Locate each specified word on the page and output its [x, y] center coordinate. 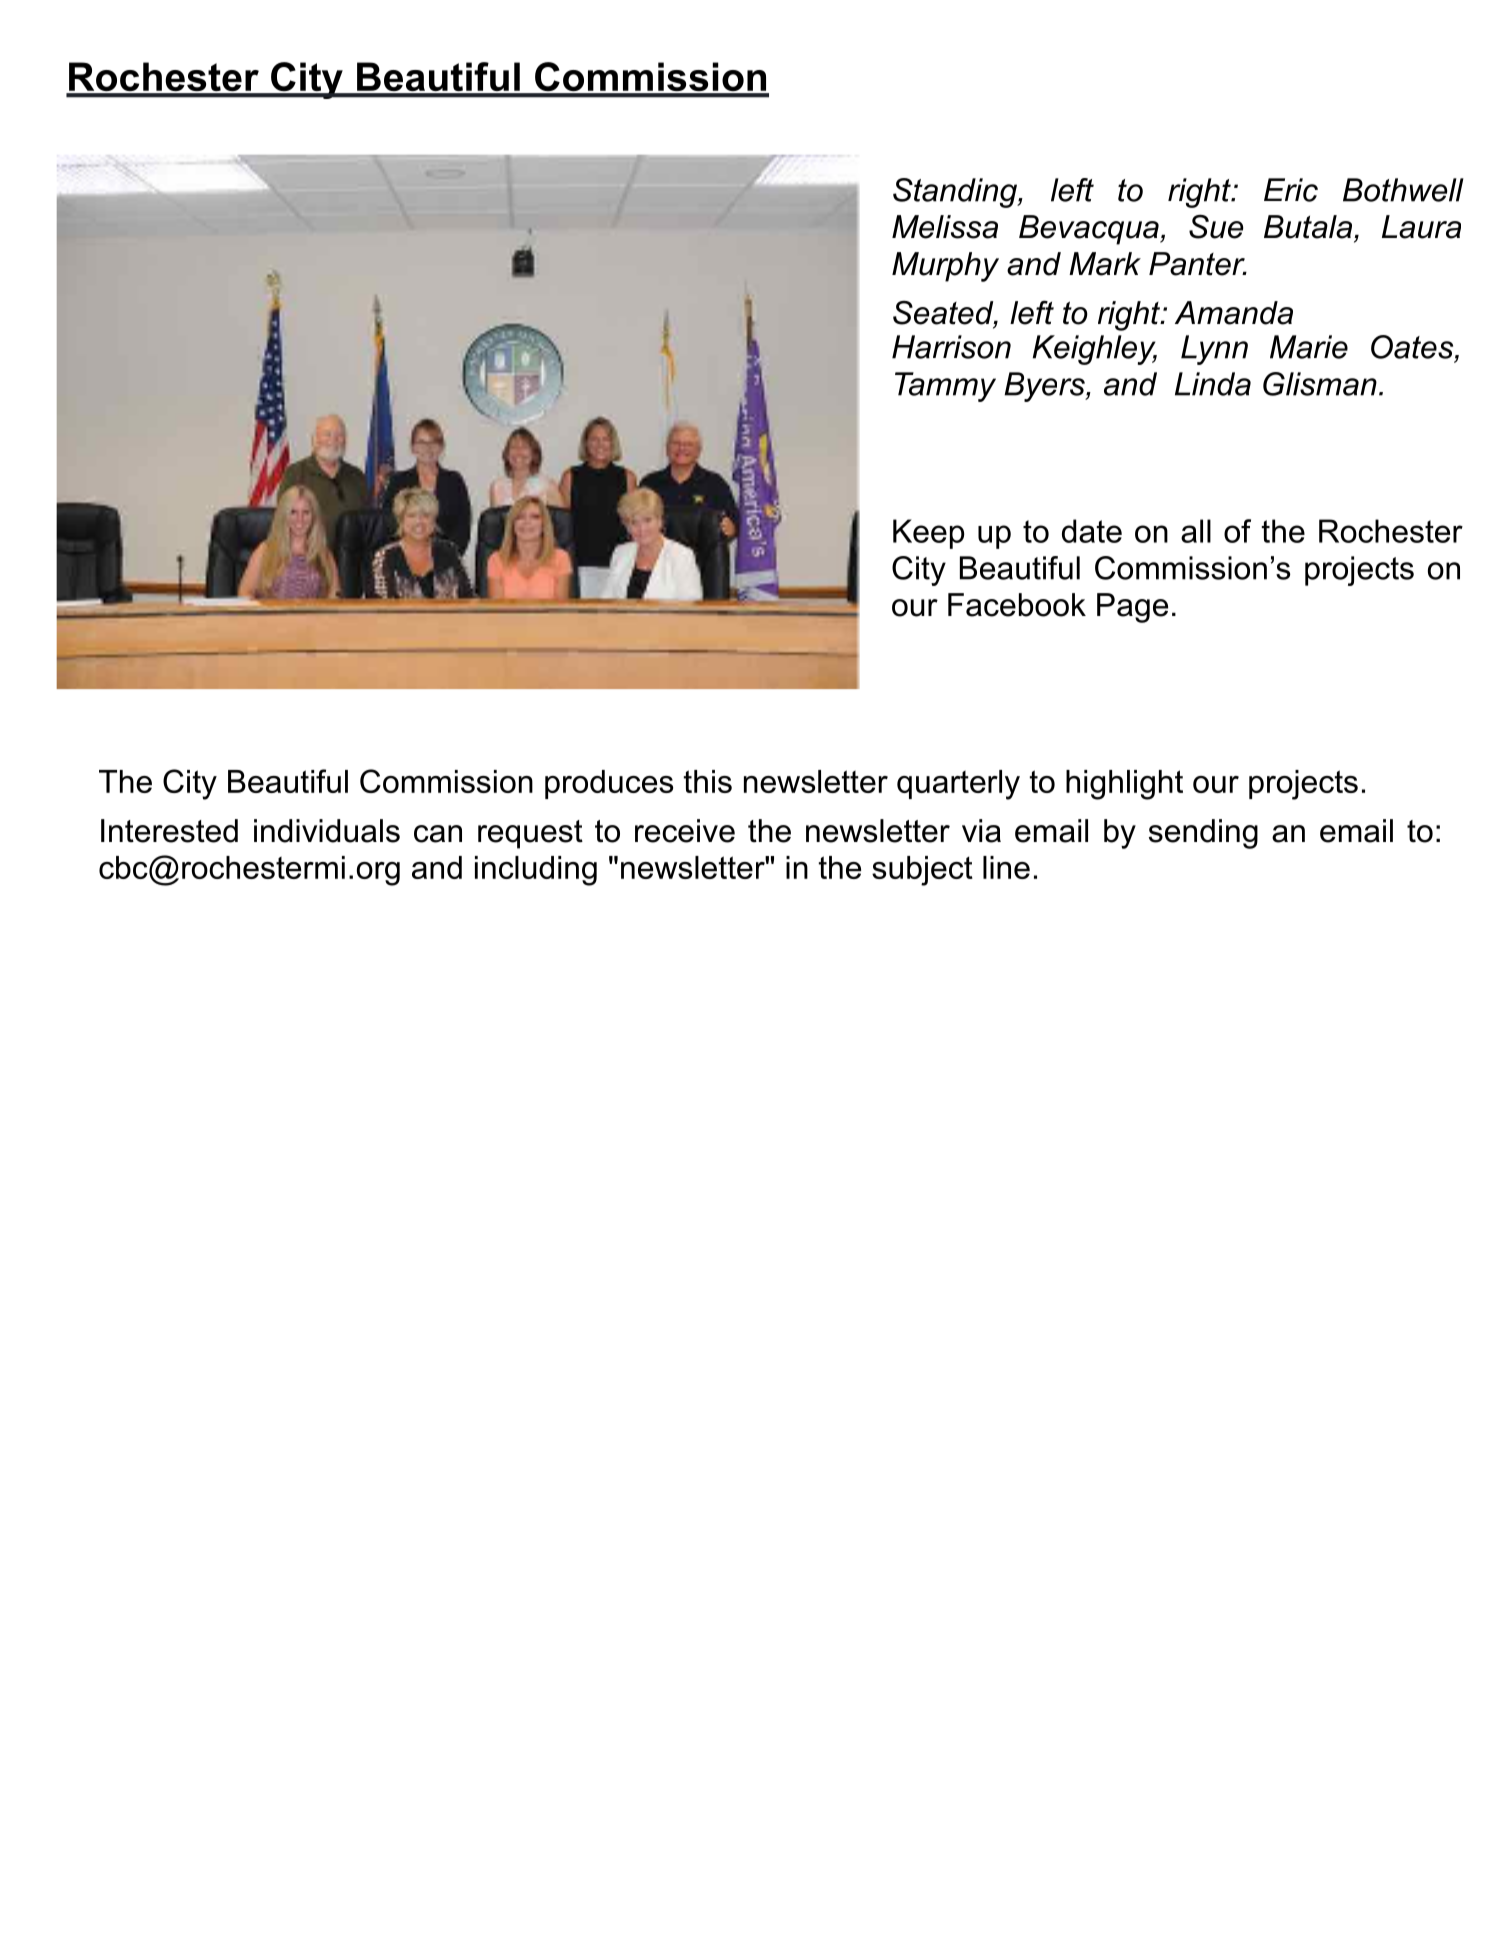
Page [1132, 608]
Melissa [945, 227]
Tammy [945, 387]
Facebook [1017, 605]
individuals [327, 831]
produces [609, 784]
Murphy [945, 267]
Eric [1291, 190]
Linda [1213, 384]
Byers [1045, 387]
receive [685, 831]
